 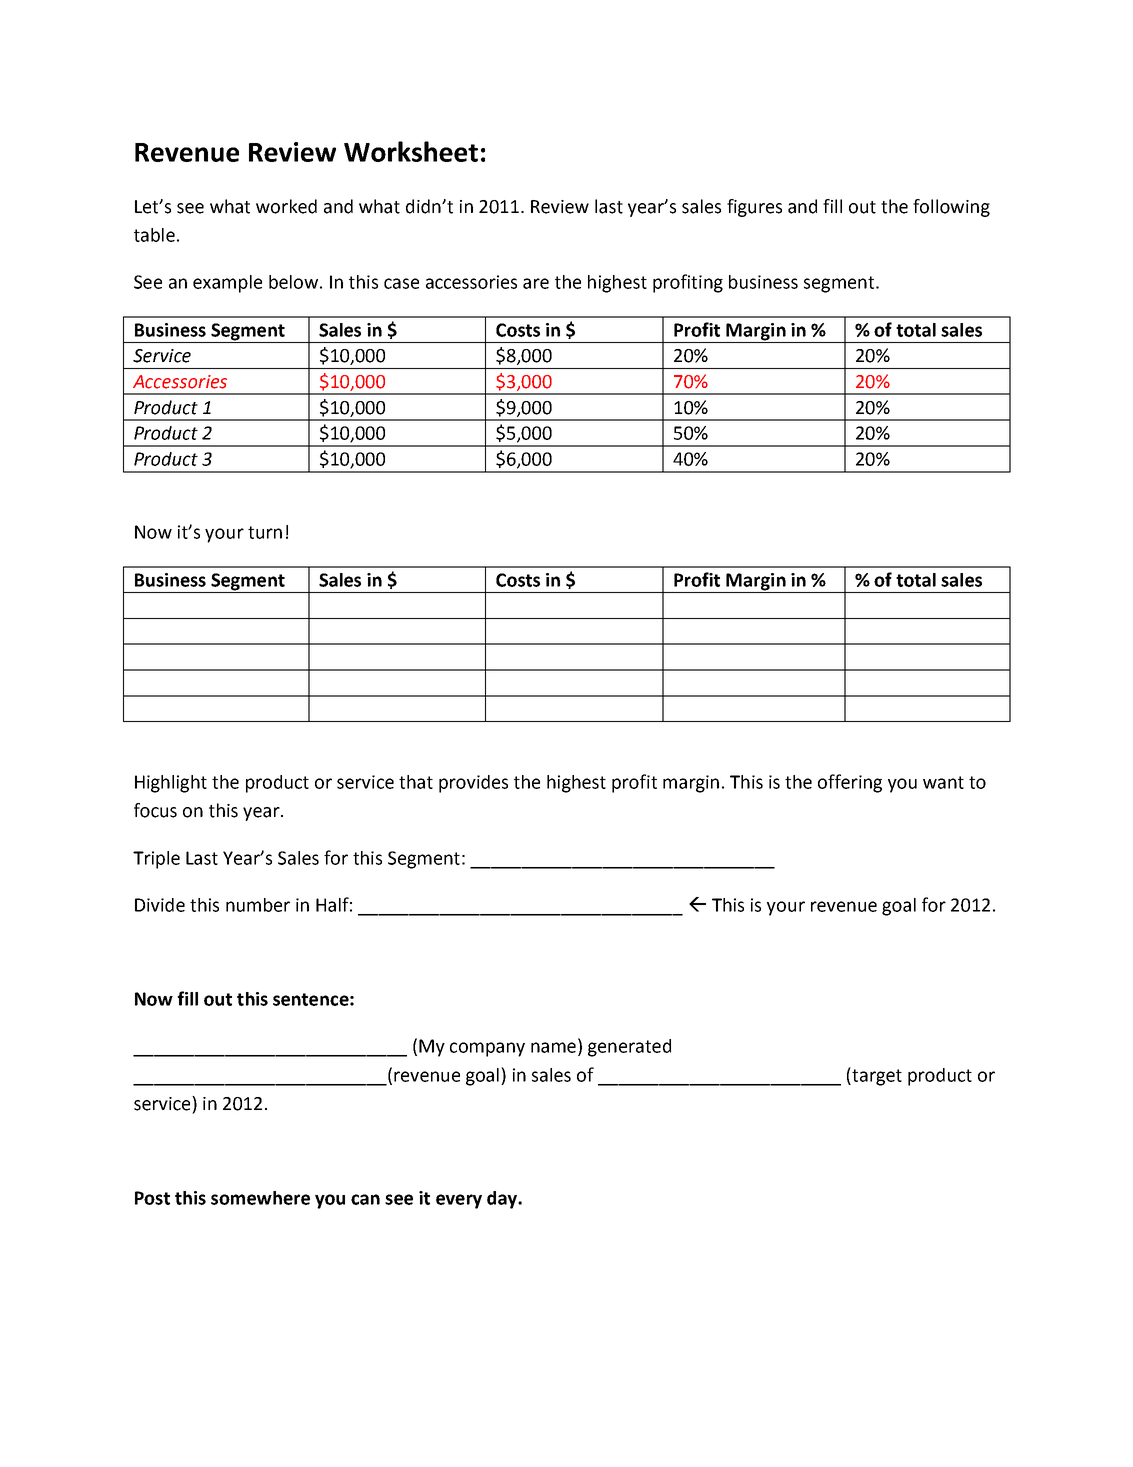 What do you see at coordinates (951, 208) in the page?
I see `following` at bounding box center [951, 208].
